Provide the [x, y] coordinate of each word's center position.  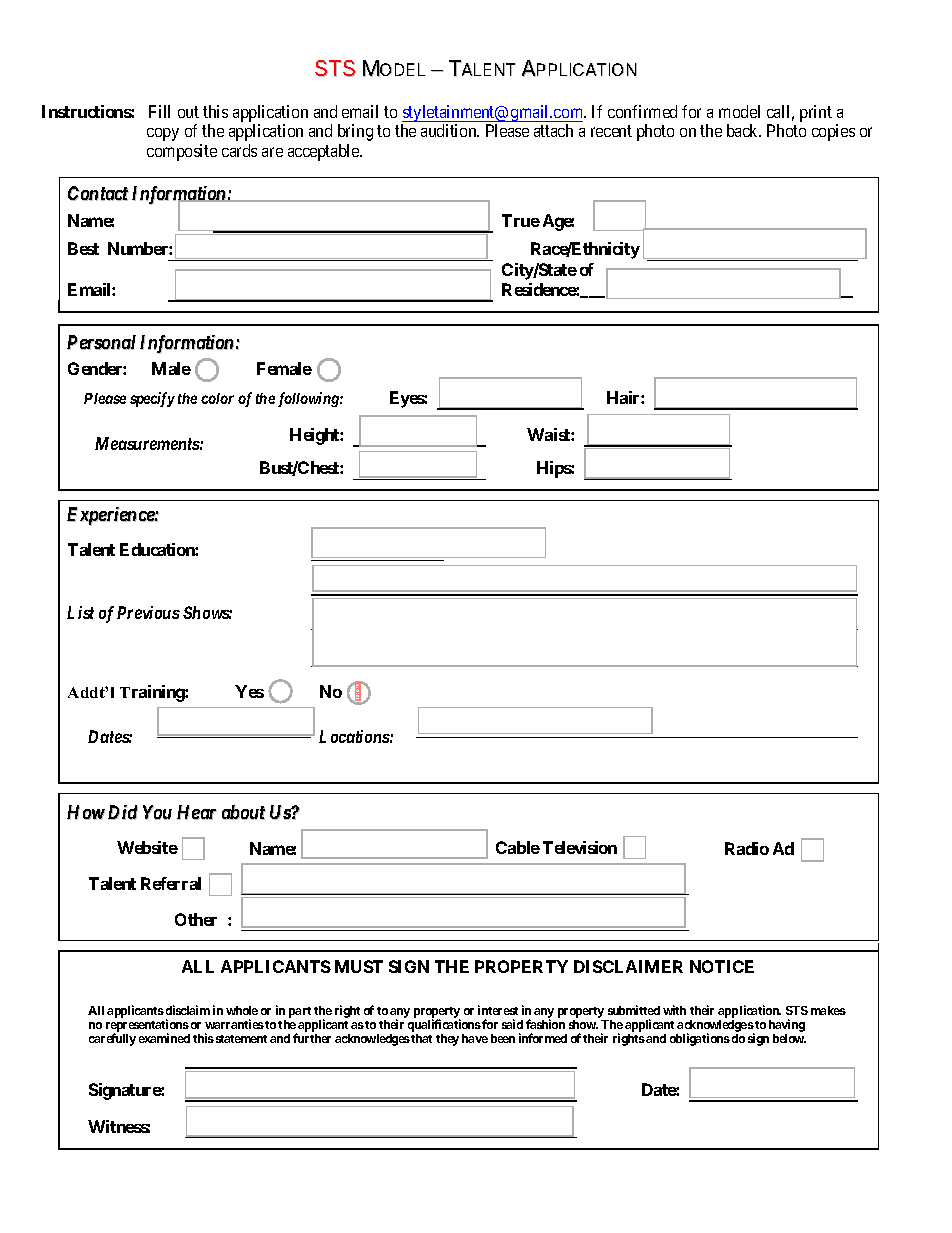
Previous [148, 612]
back [744, 130]
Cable [518, 847]
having [787, 1027]
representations [147, 1027]
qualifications [444, 1027]
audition [450, 130]
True [521, 220]
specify [152, 399]
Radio [747, 848]
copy [163, 134]
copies [833, 132]
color [217, 398]
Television [580, 847]
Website [147, 847]
